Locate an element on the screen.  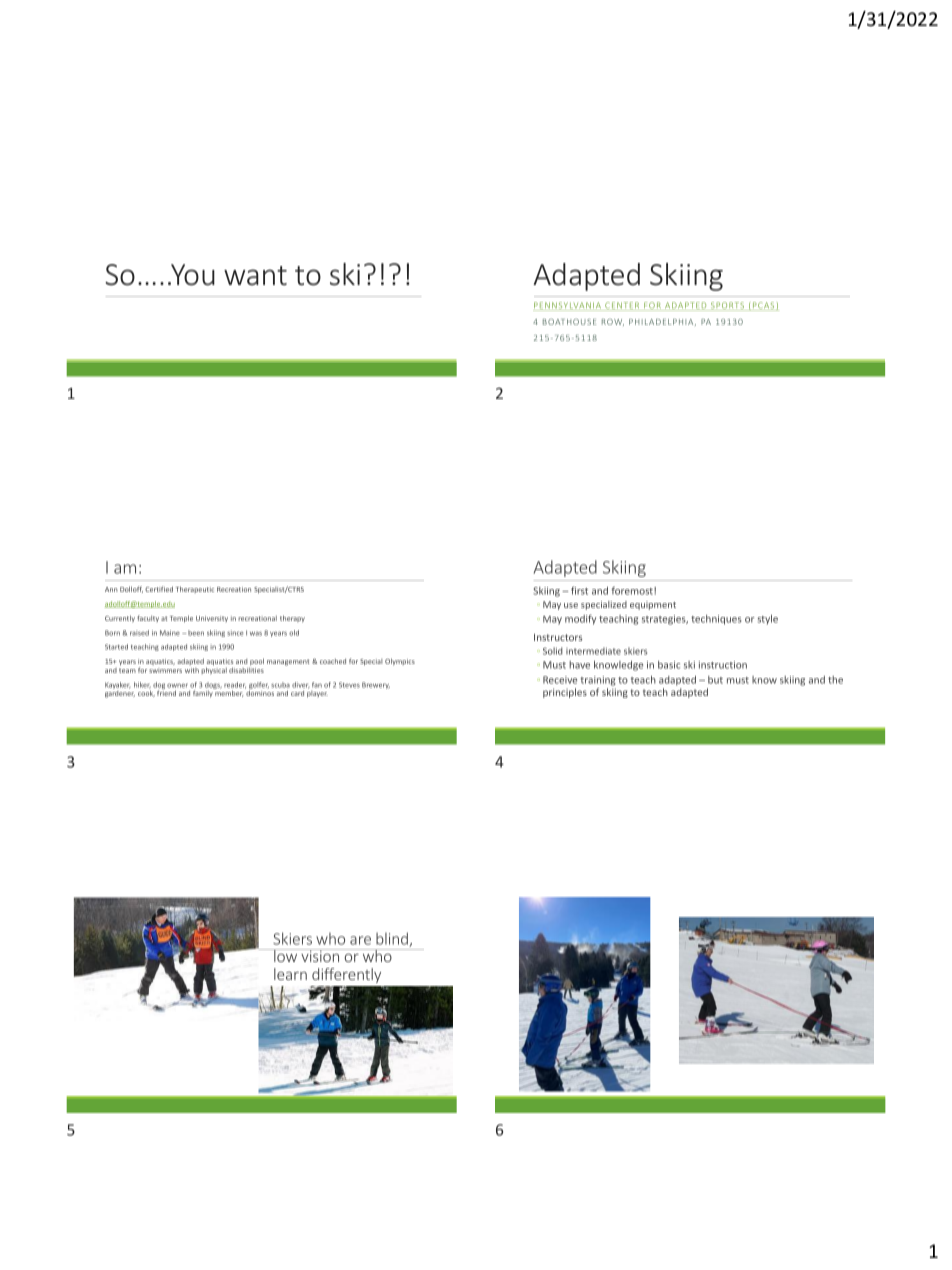
are is located at coordinates (360, 940).
